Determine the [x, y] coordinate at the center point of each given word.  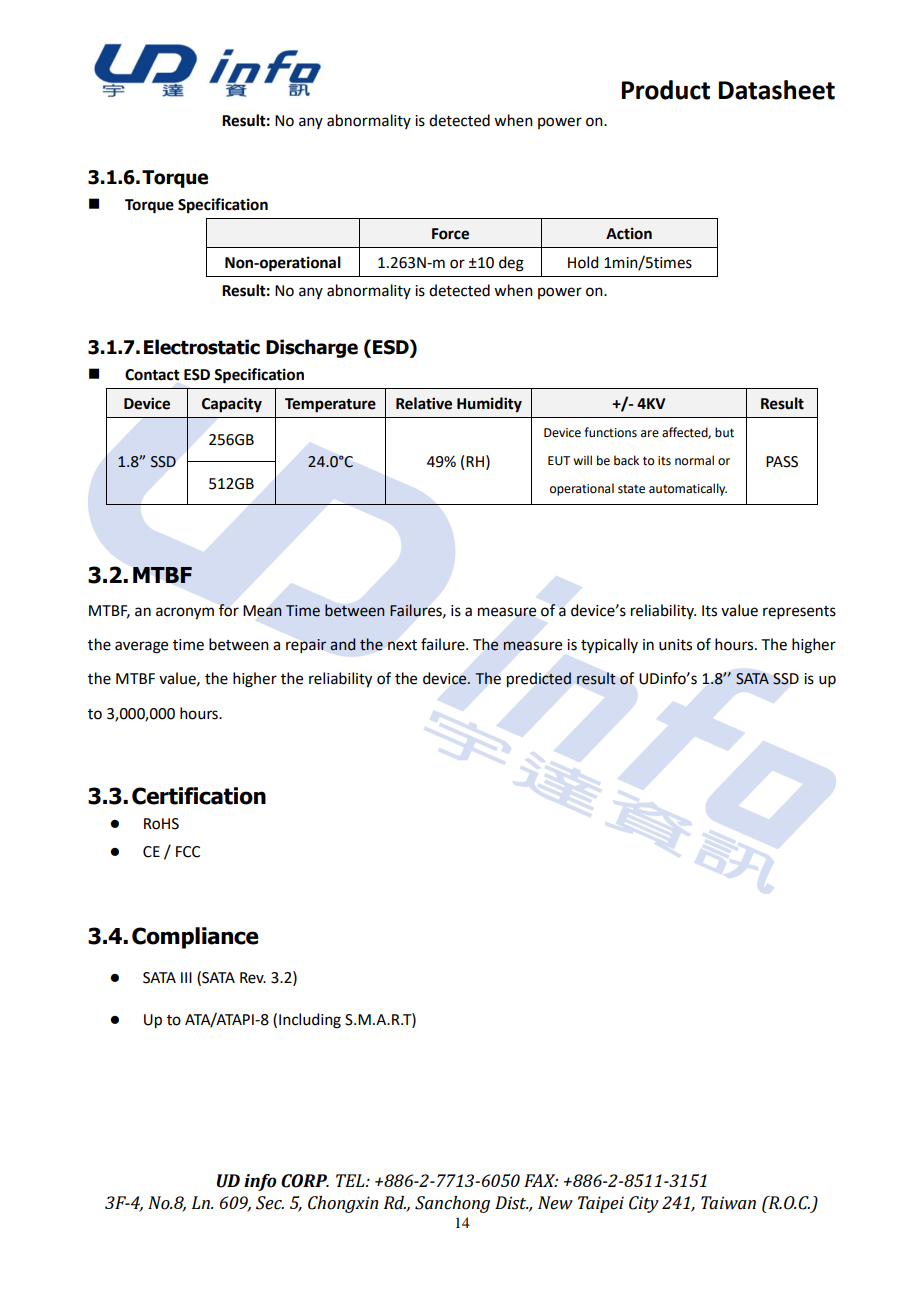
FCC [188, 852]
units [675, 645]
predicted [539, 680]
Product [665, 90]
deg [511, 264]
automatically [688, 489]
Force [450, 234]
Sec [270, 1203]
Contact [152, 375]
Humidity [489, 405]
